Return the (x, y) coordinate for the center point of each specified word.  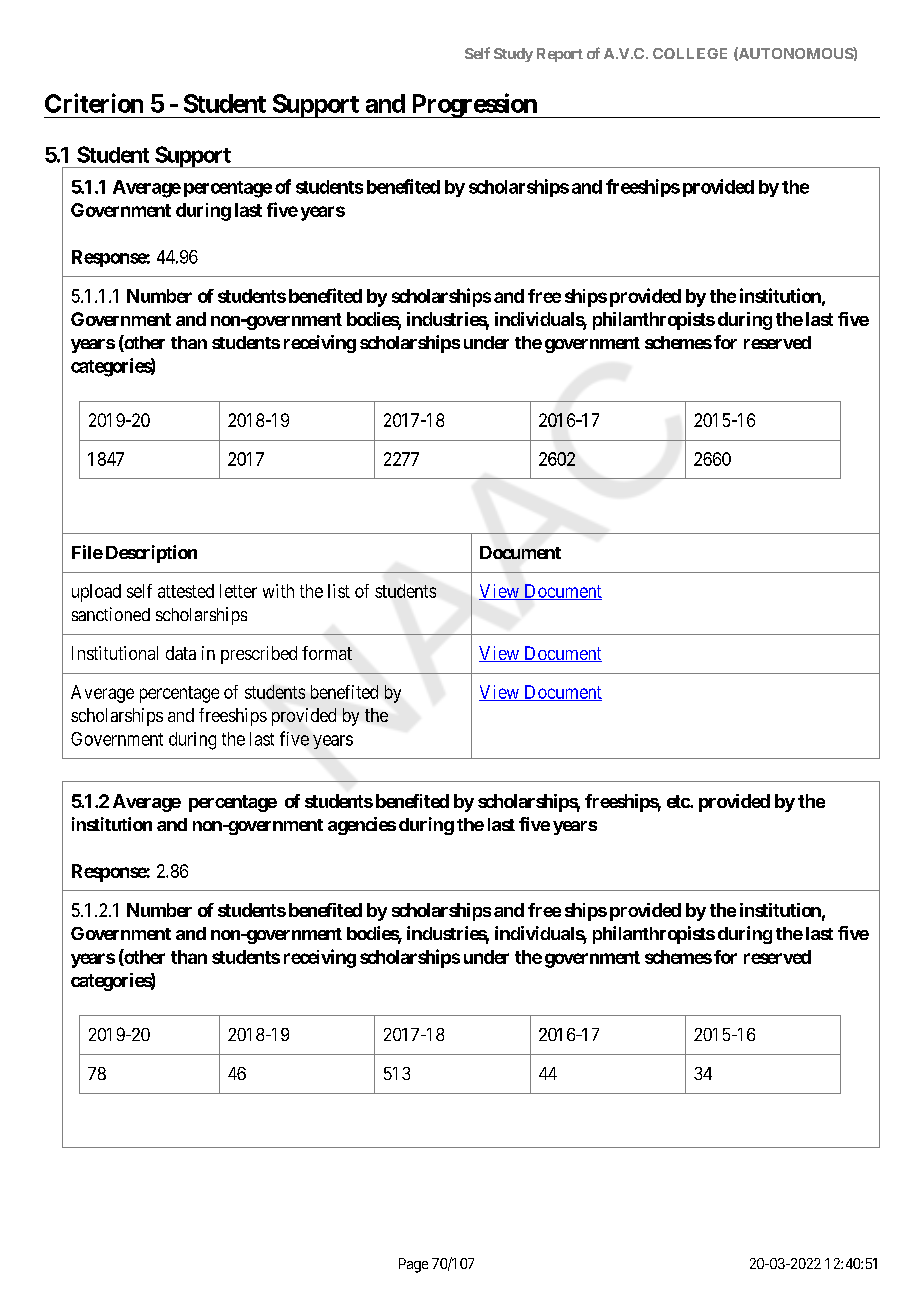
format (327, 653)
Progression (474, 105)
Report (560, 55)
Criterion (94, 103)
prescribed (259, 655)
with (278, 591)
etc (679, 801)
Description (151, 554)
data (181, 653)
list (339, 591)
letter (238, 591)
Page (413, 1265)
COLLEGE (690, 53)
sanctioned (111, 614)
